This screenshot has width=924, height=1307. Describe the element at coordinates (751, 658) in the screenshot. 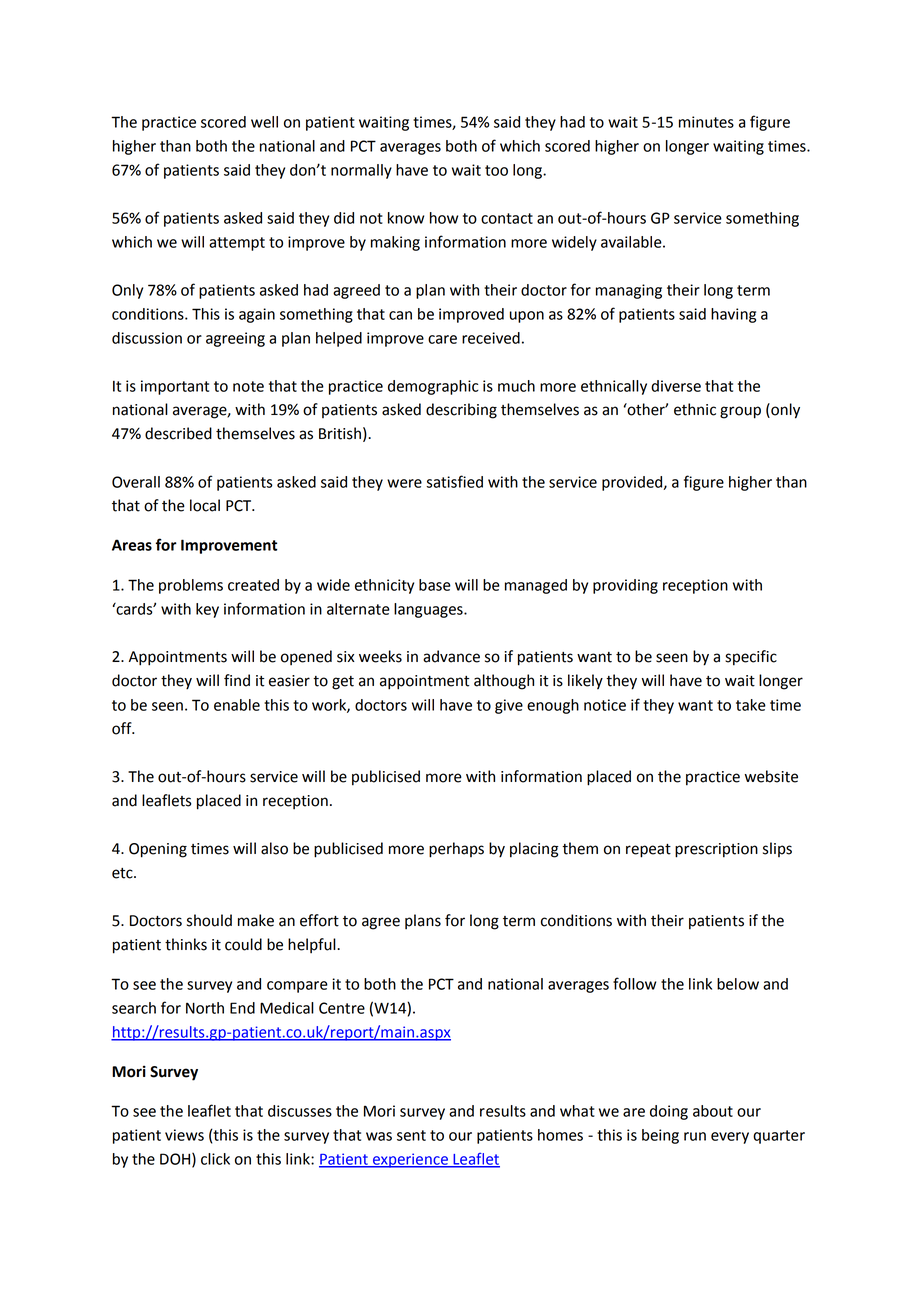

I see `specific` at that location.
